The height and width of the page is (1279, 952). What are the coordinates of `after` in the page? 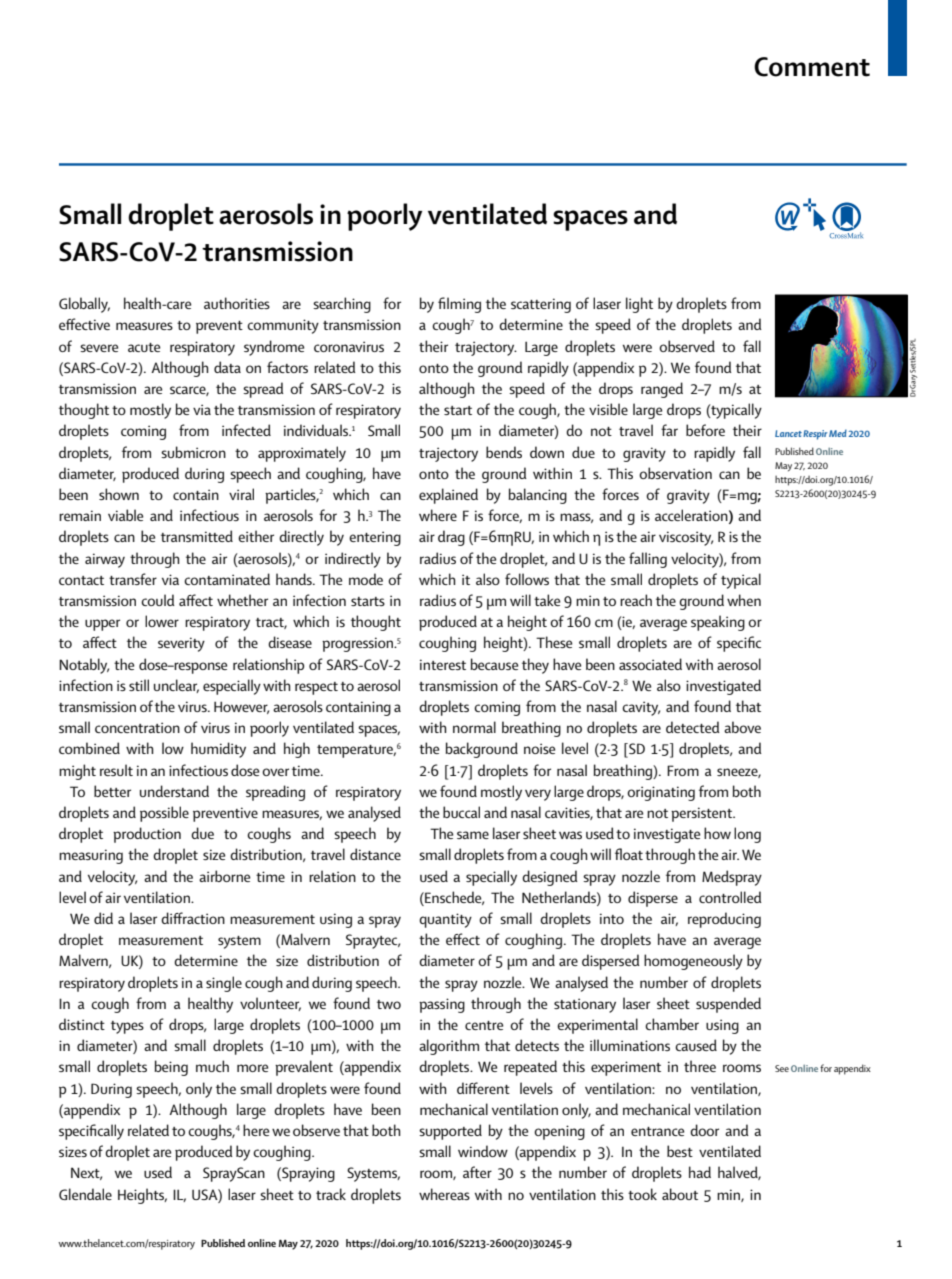 It's located at (477, 1172).
